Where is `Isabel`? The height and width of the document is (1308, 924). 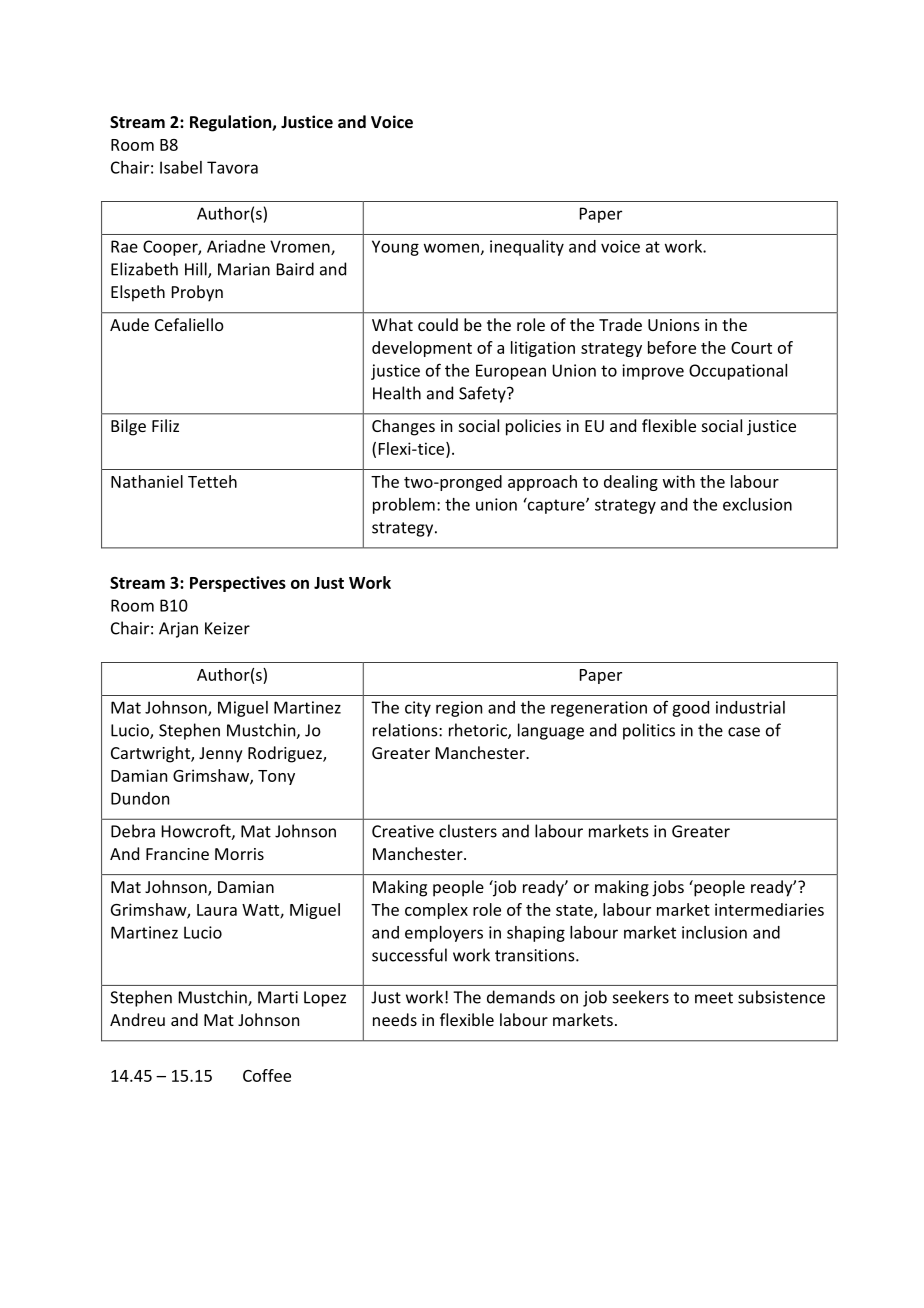 Isabel is located at coordinates (181, 167).
